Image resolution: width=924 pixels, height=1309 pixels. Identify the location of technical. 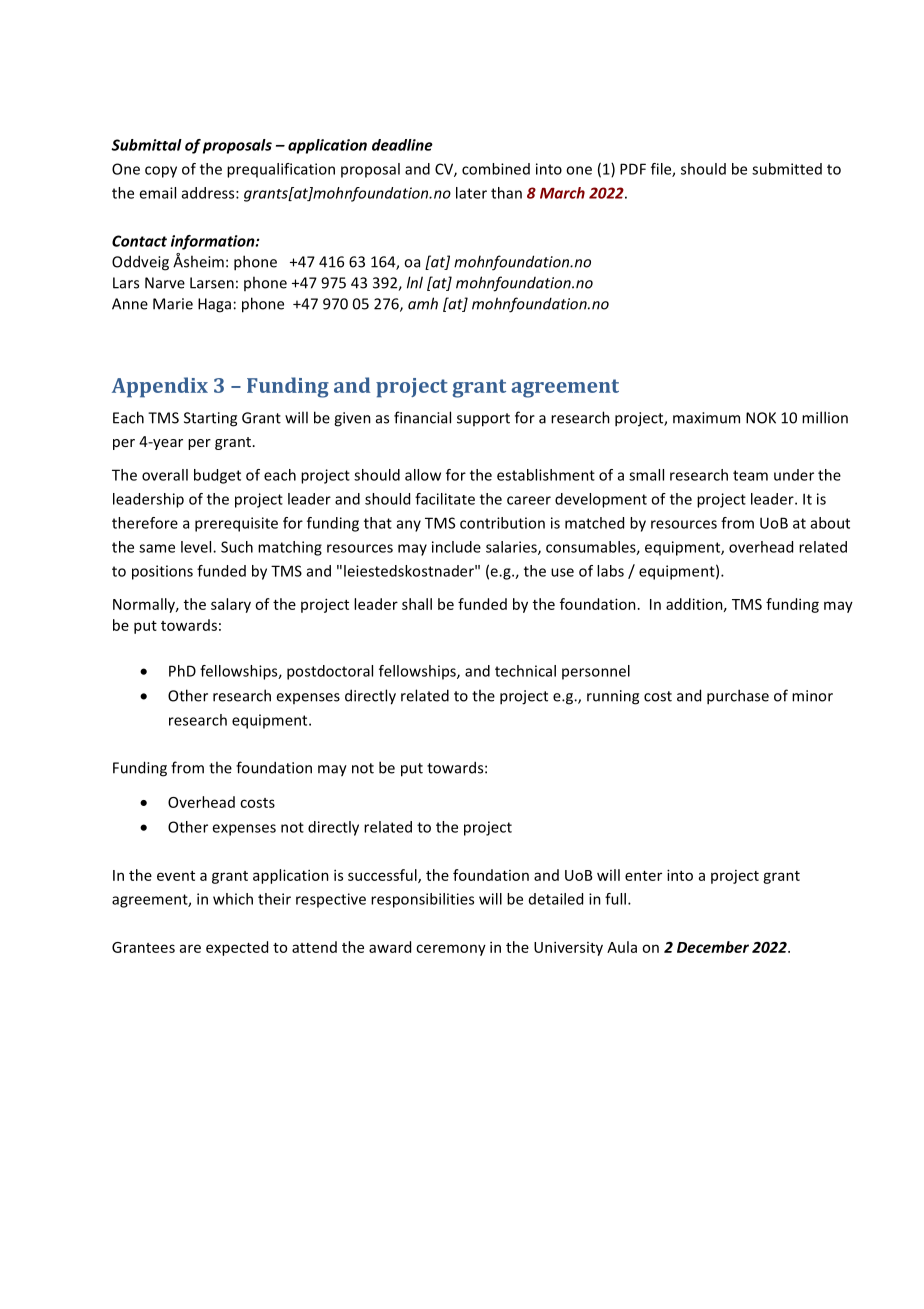
(525, 671).
